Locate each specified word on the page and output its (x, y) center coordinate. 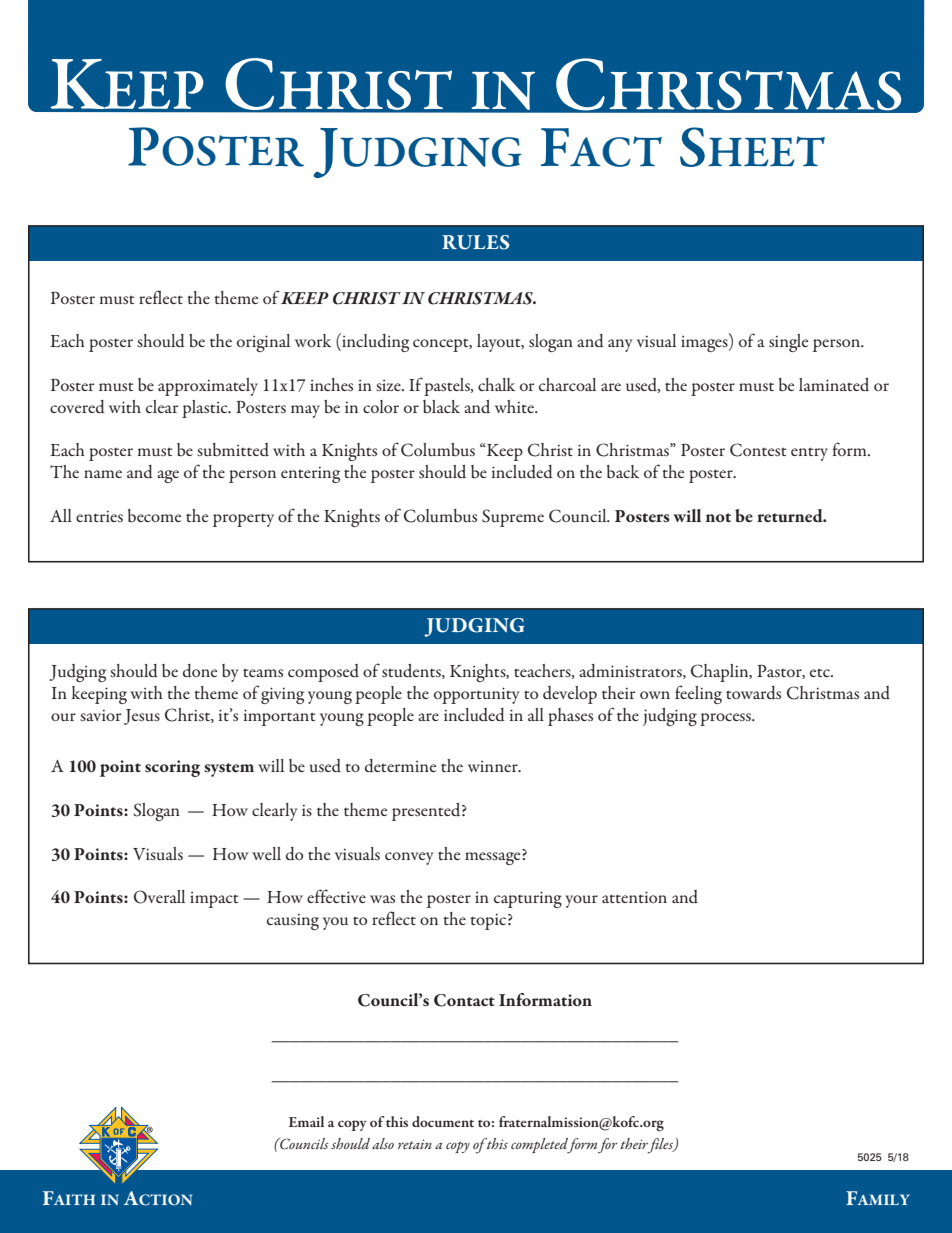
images (705, 343)
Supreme (513, 518)
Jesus (142, 717)
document (443, 1121)
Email (306, 1121)
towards (753, 693)
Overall (159, 897)
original (263, 343)
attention (634, 897)
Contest (758, 450)
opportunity (477, 695)
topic (488, 922)
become (154, 516)
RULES (475, 242)
